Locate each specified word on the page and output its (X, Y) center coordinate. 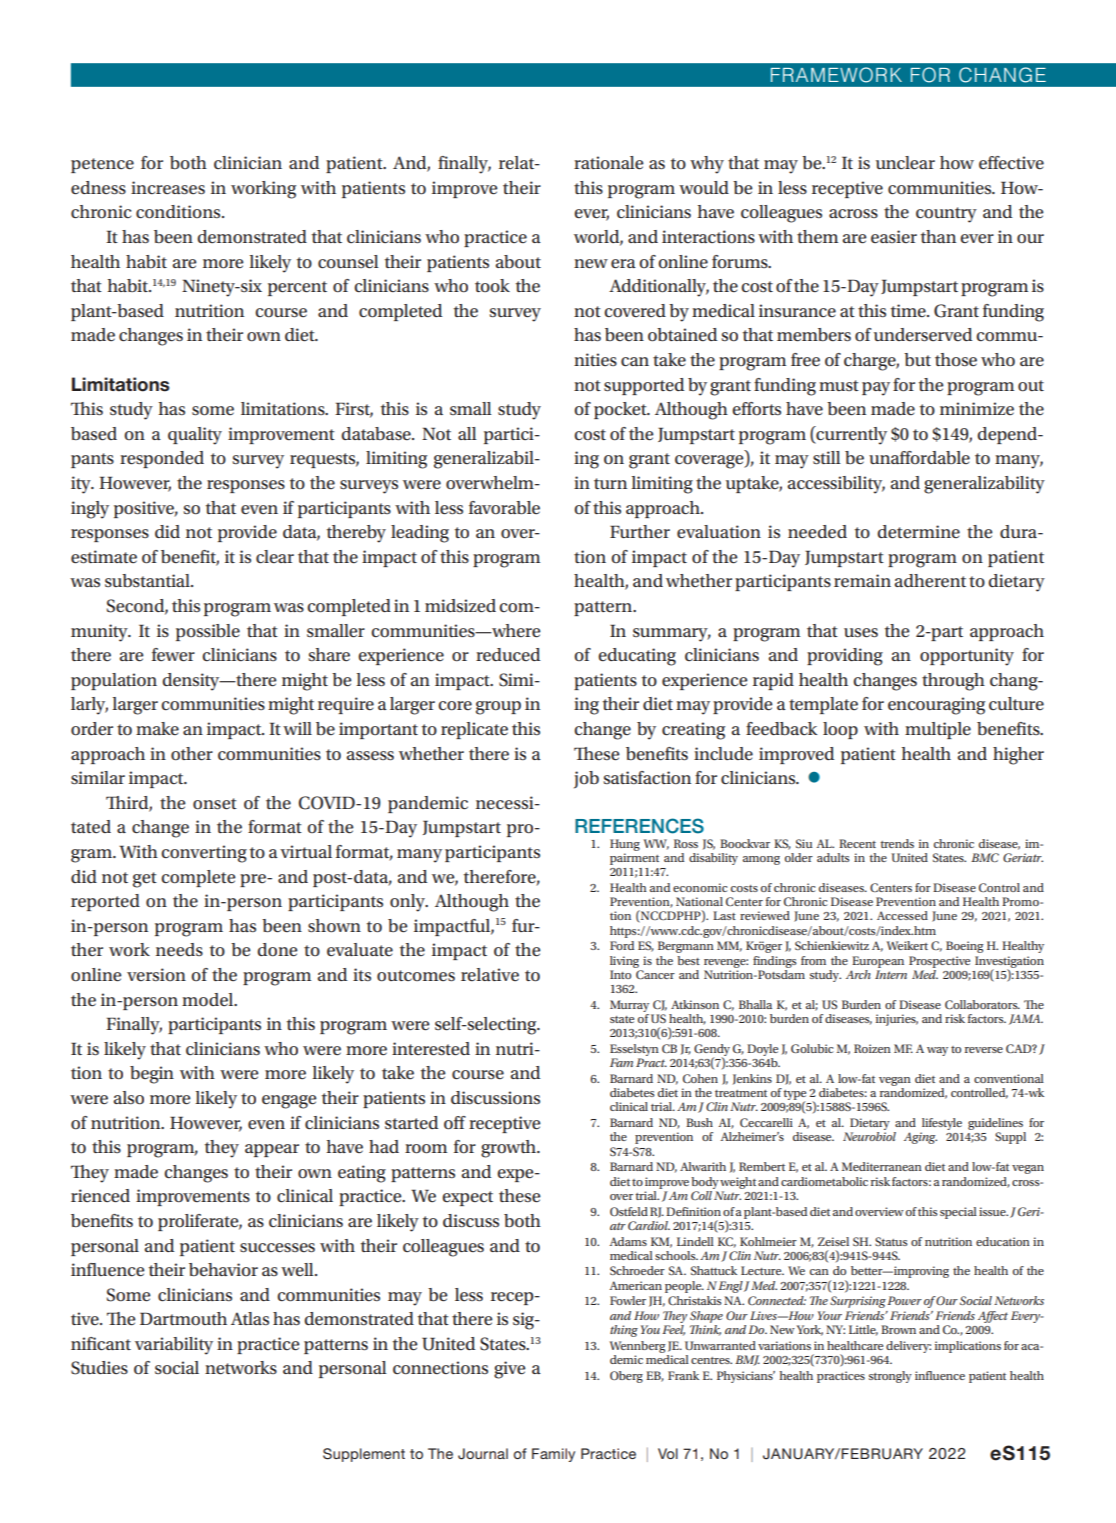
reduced (508, 654)
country (946, 215)
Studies (99, 1368)
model (209, 1000)
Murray (629, 1006)
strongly (890, 1377)
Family (553, 1455)
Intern (891, 974)
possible (208, 632)
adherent (930, 581)
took (492, 285)
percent (297, 288)
